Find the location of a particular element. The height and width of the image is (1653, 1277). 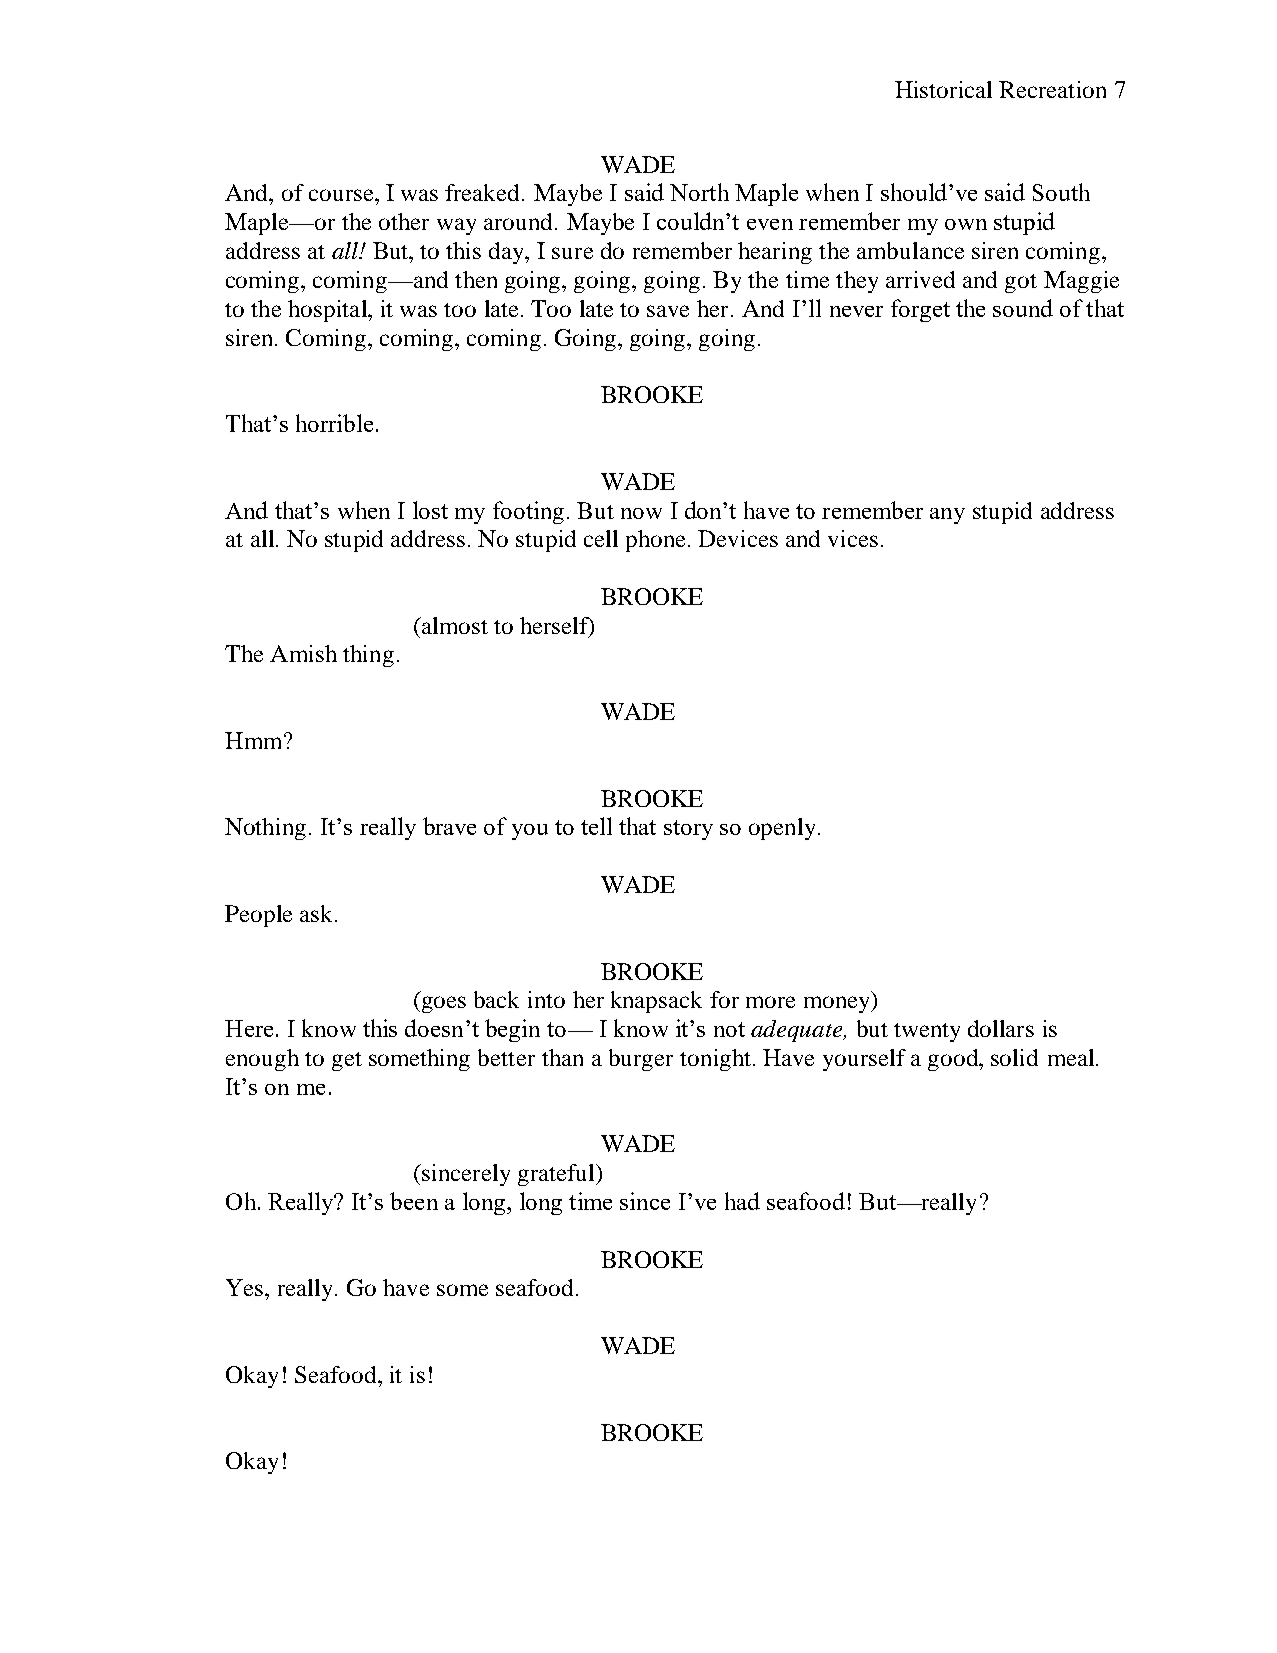

story is located at coordinates (688, 830).
